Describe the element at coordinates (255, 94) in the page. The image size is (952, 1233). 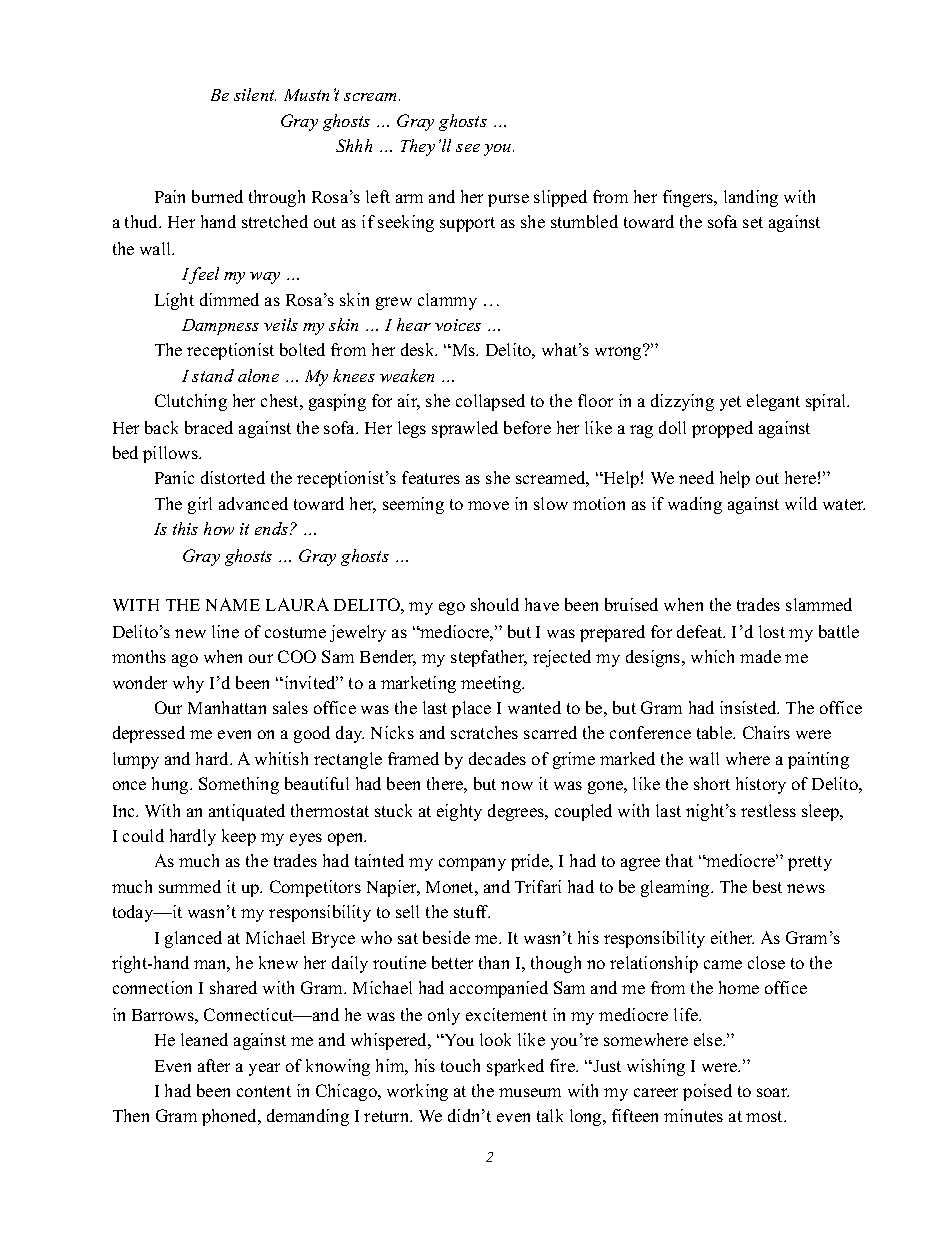
I see `silent` at that location.
